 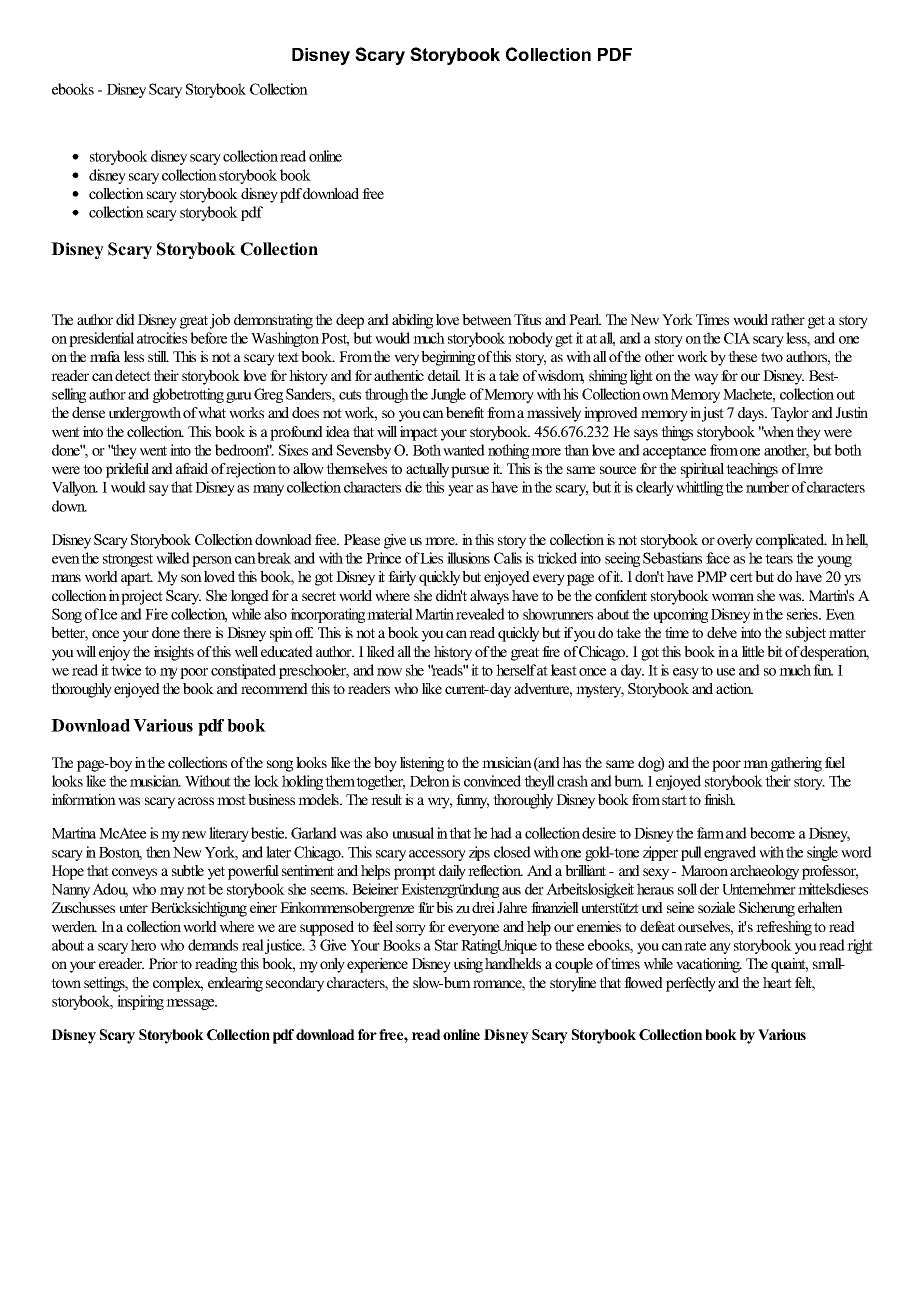 What do you see at coordinates (468, 558) in the screenshot?
I see `illusions` at bounding box center [468, 558].
